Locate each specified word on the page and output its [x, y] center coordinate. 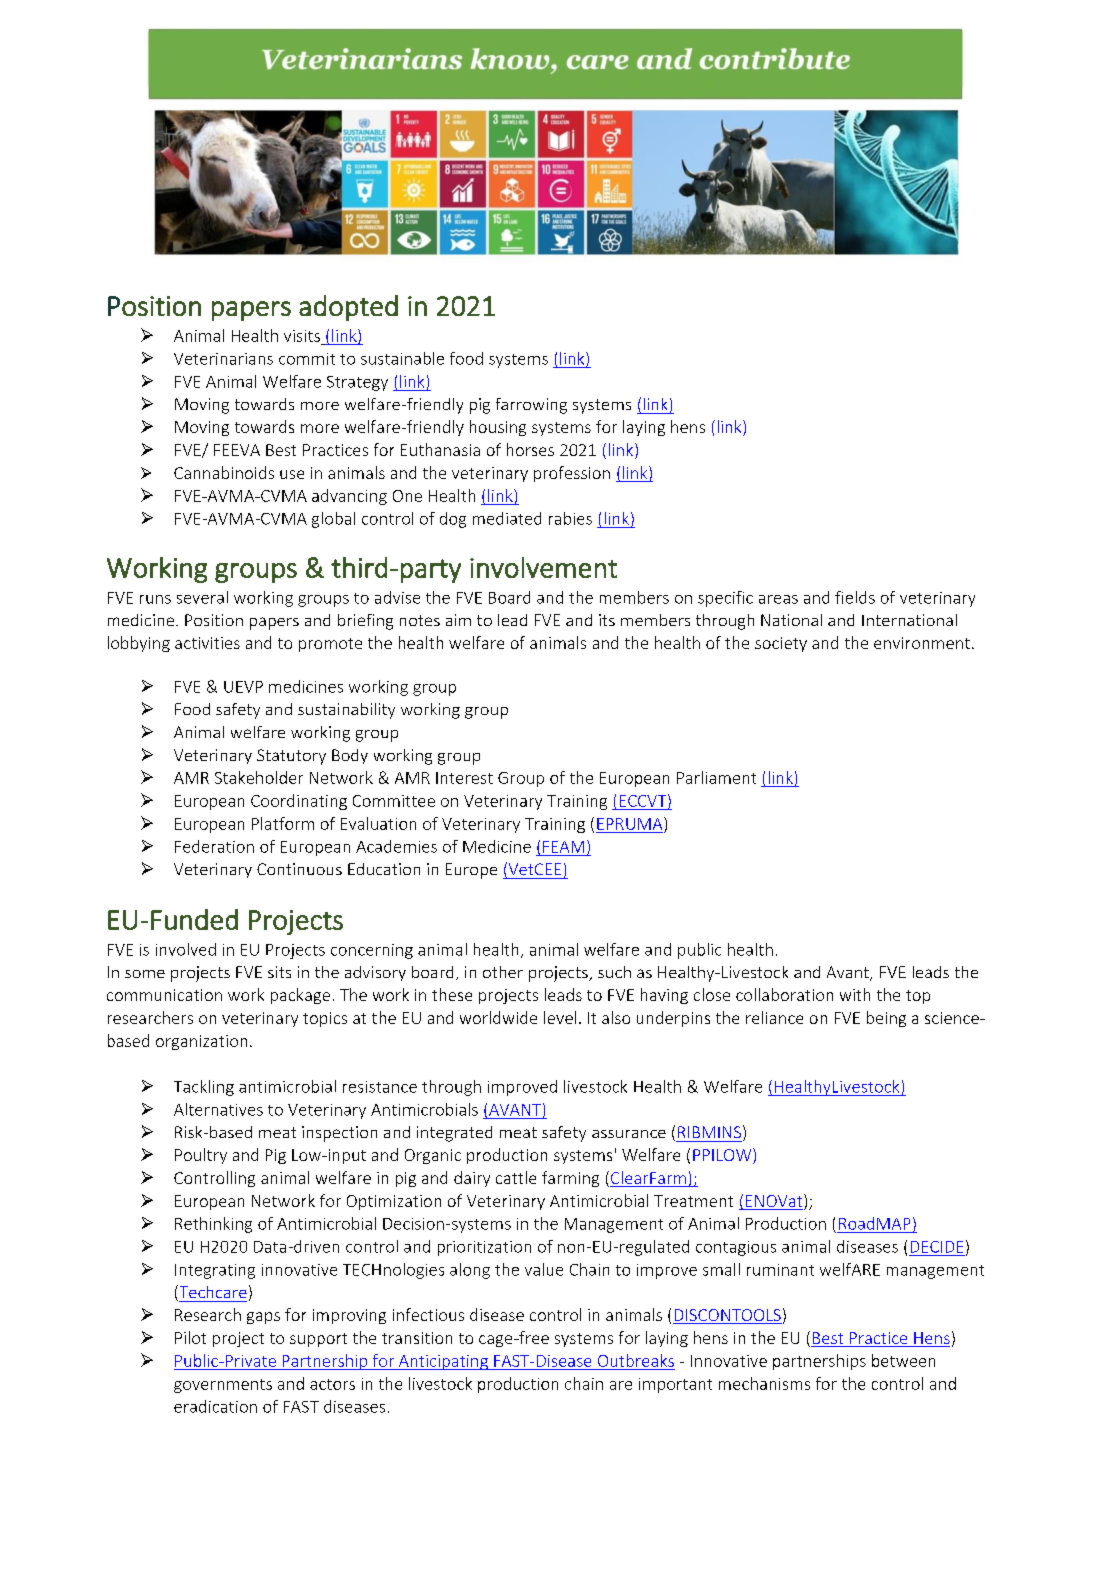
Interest [464, 778]
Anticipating [443, 1362]
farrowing [531, 406]
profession [572, 474]
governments [223, 1386]
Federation [214, 846]
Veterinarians [223, 359]
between [903, 1360]
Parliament [716, 777]
